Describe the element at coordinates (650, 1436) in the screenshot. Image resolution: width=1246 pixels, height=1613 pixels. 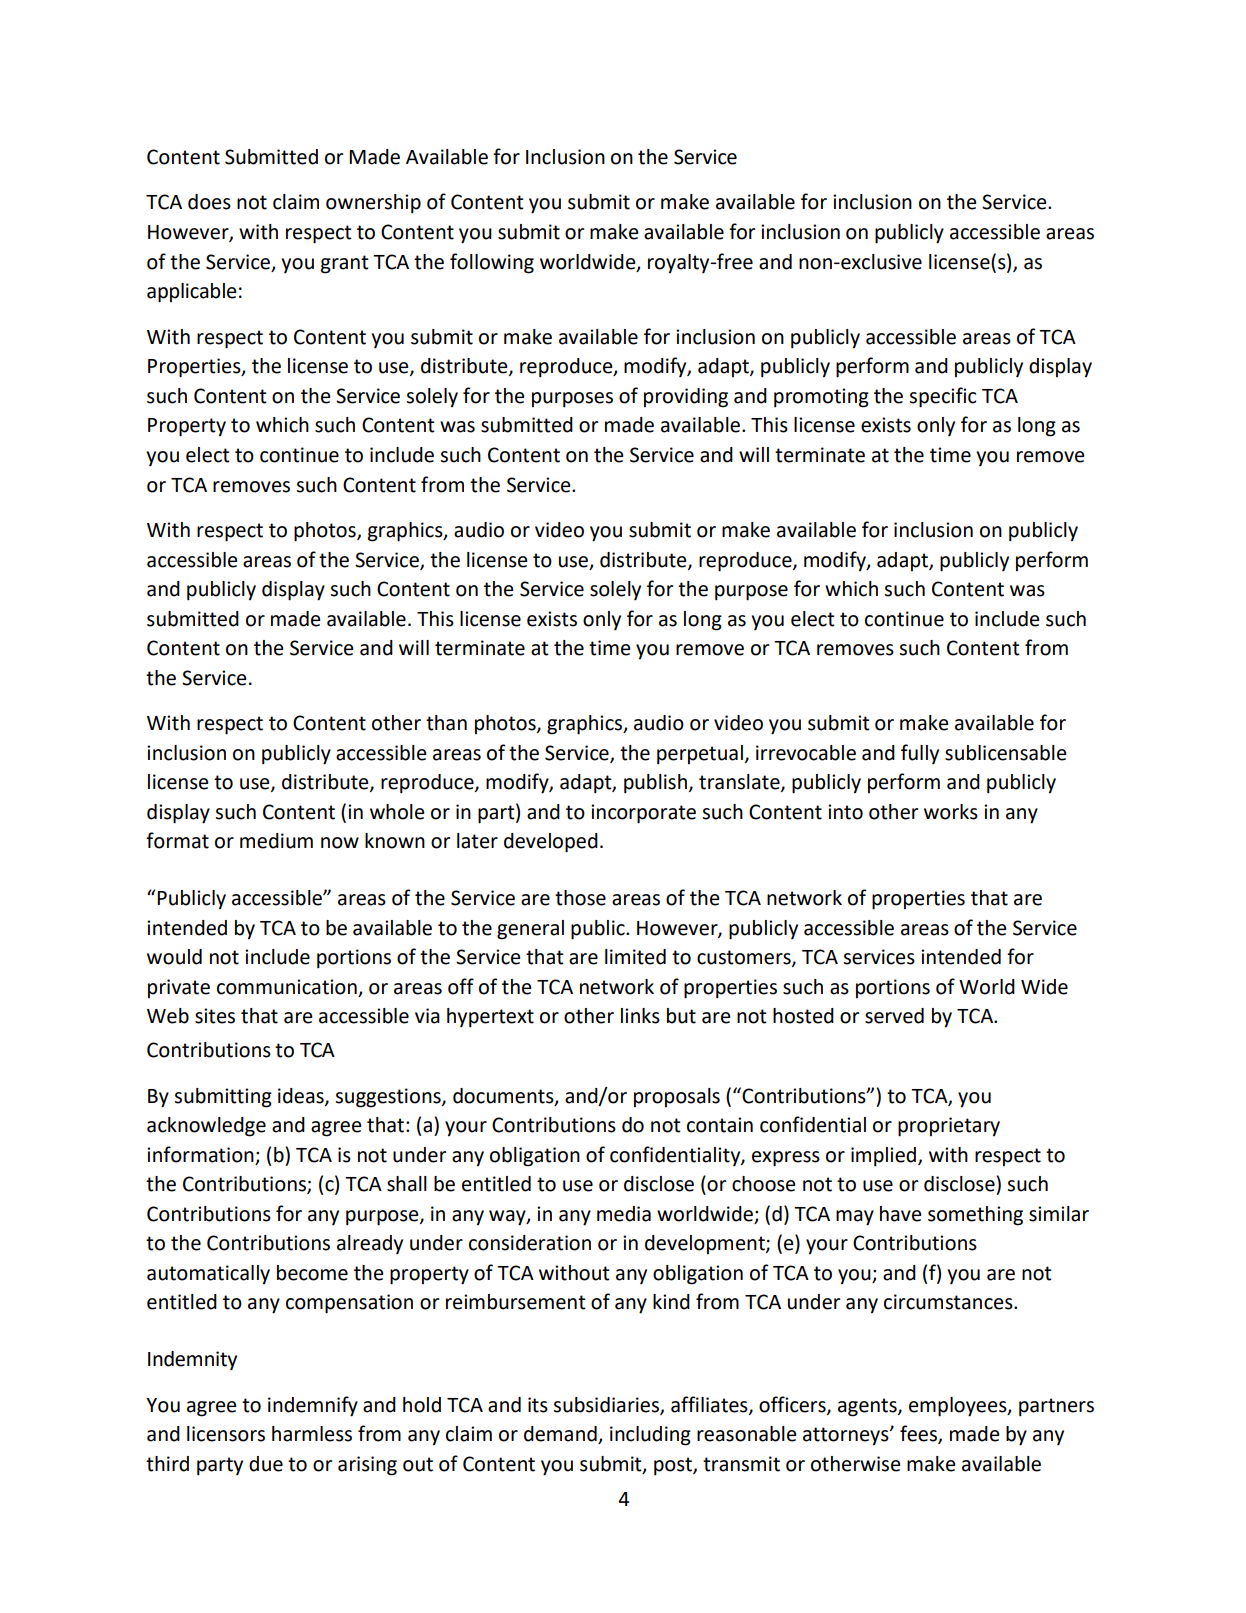
I see `including` at that location.
